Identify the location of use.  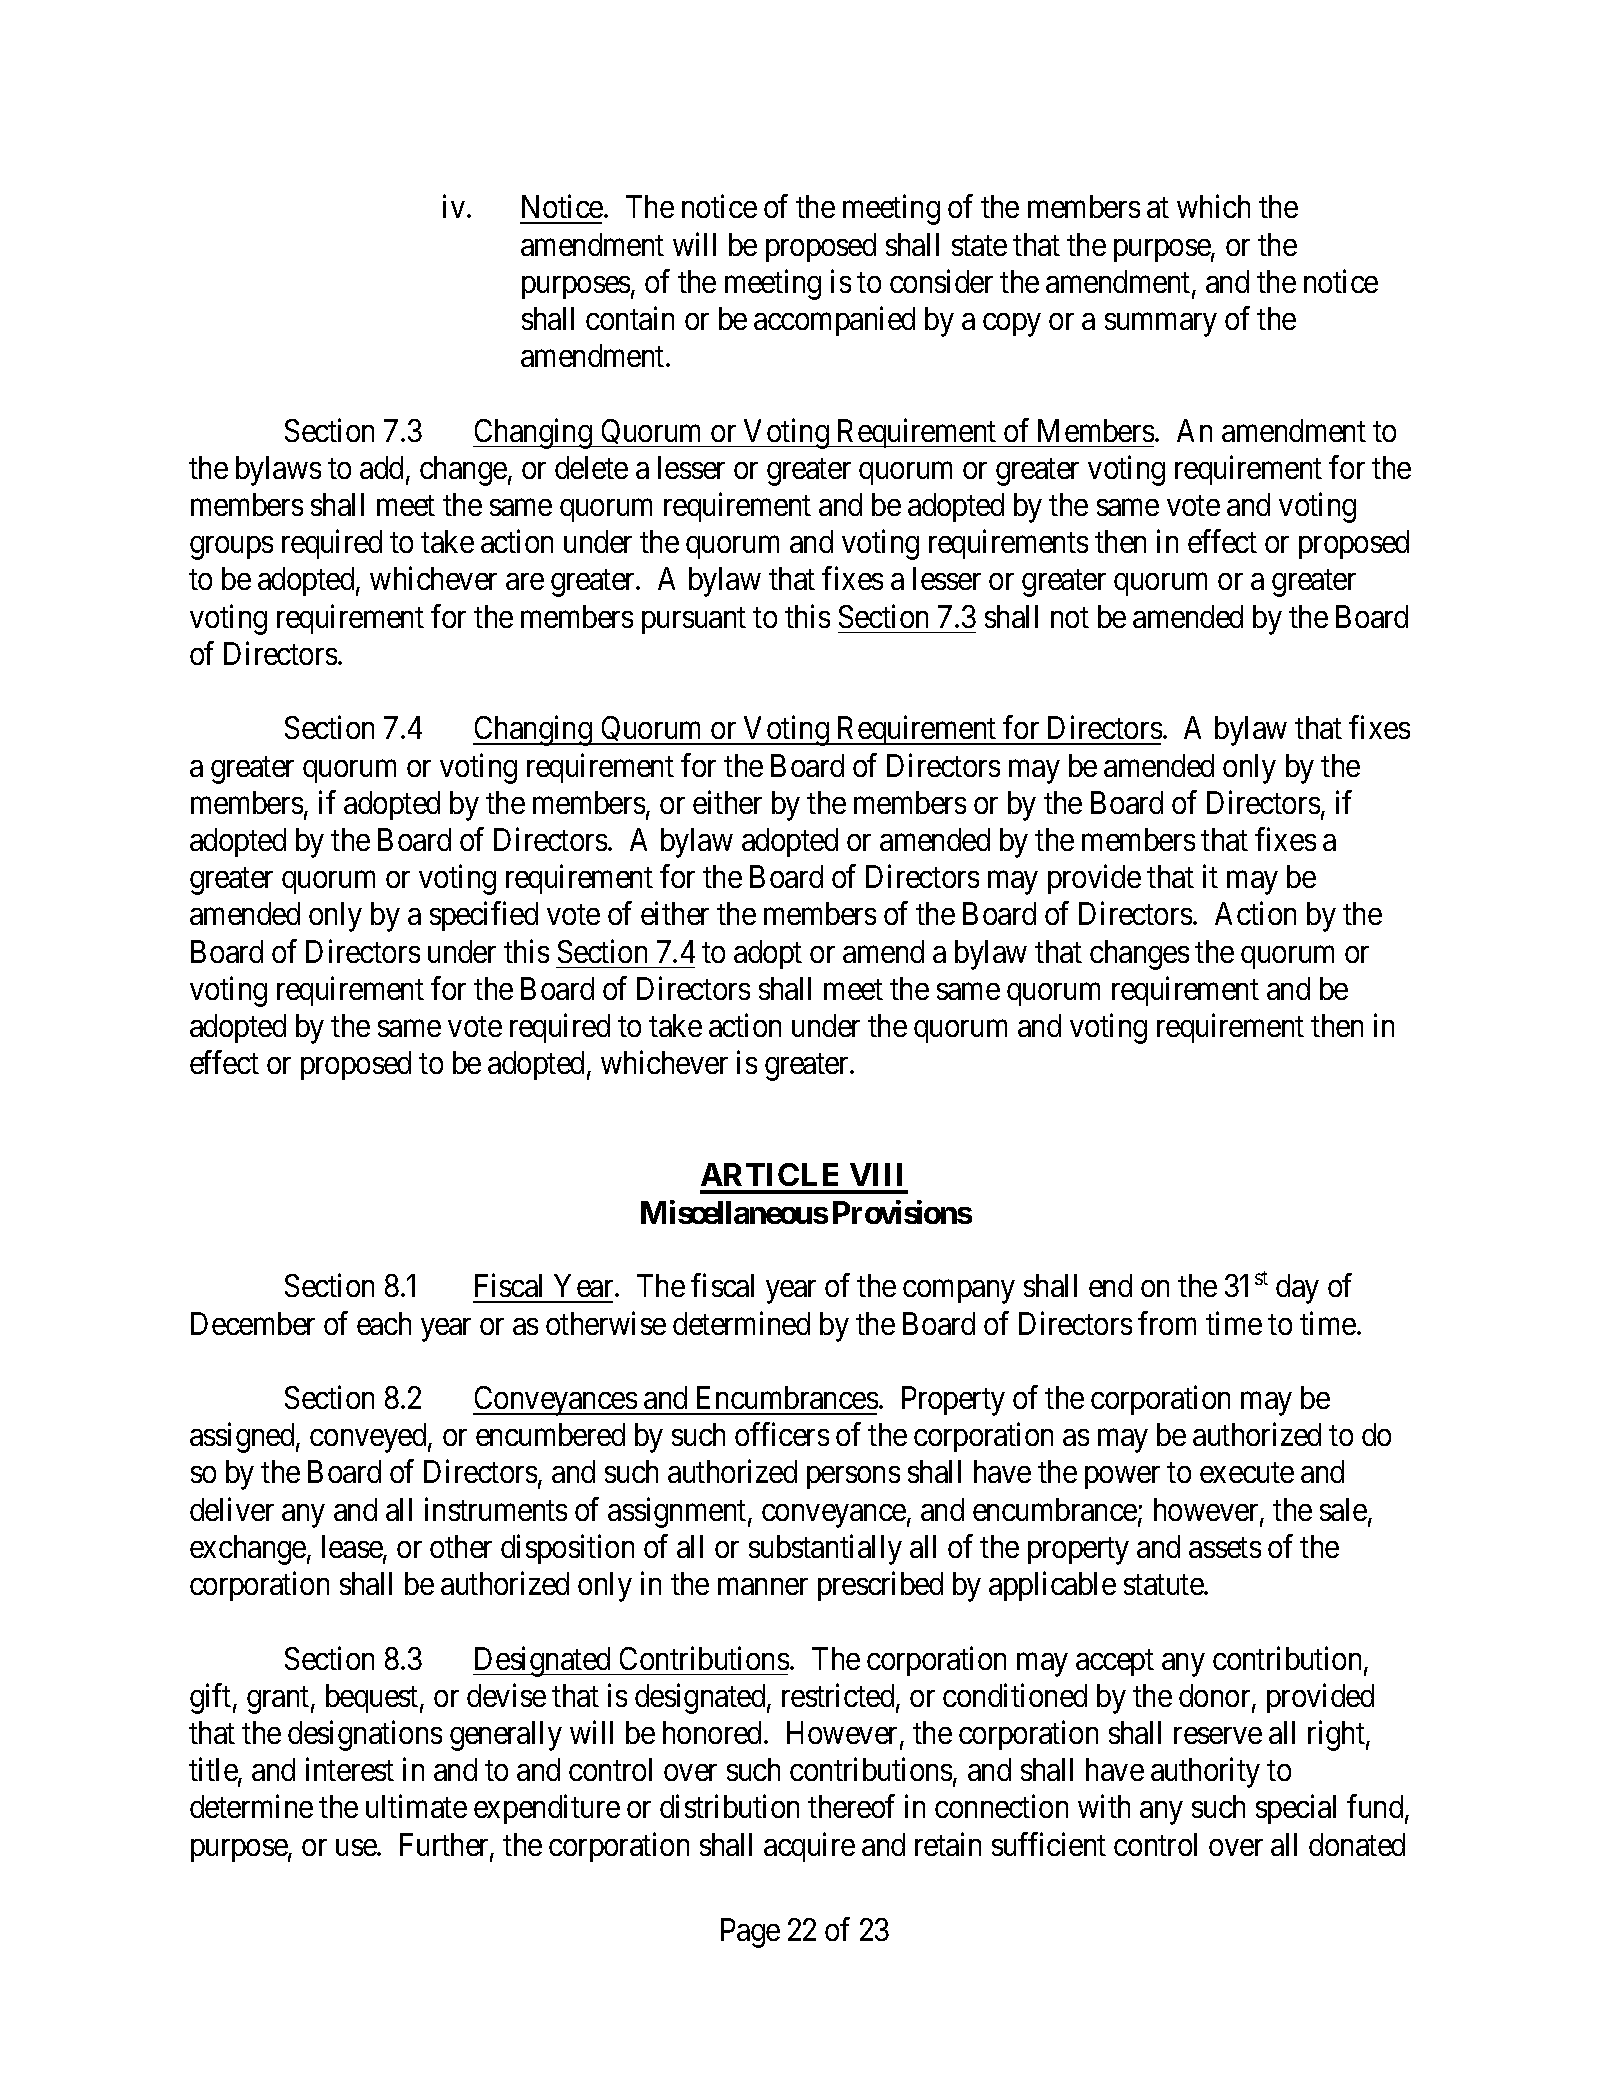
(357, 1847).
